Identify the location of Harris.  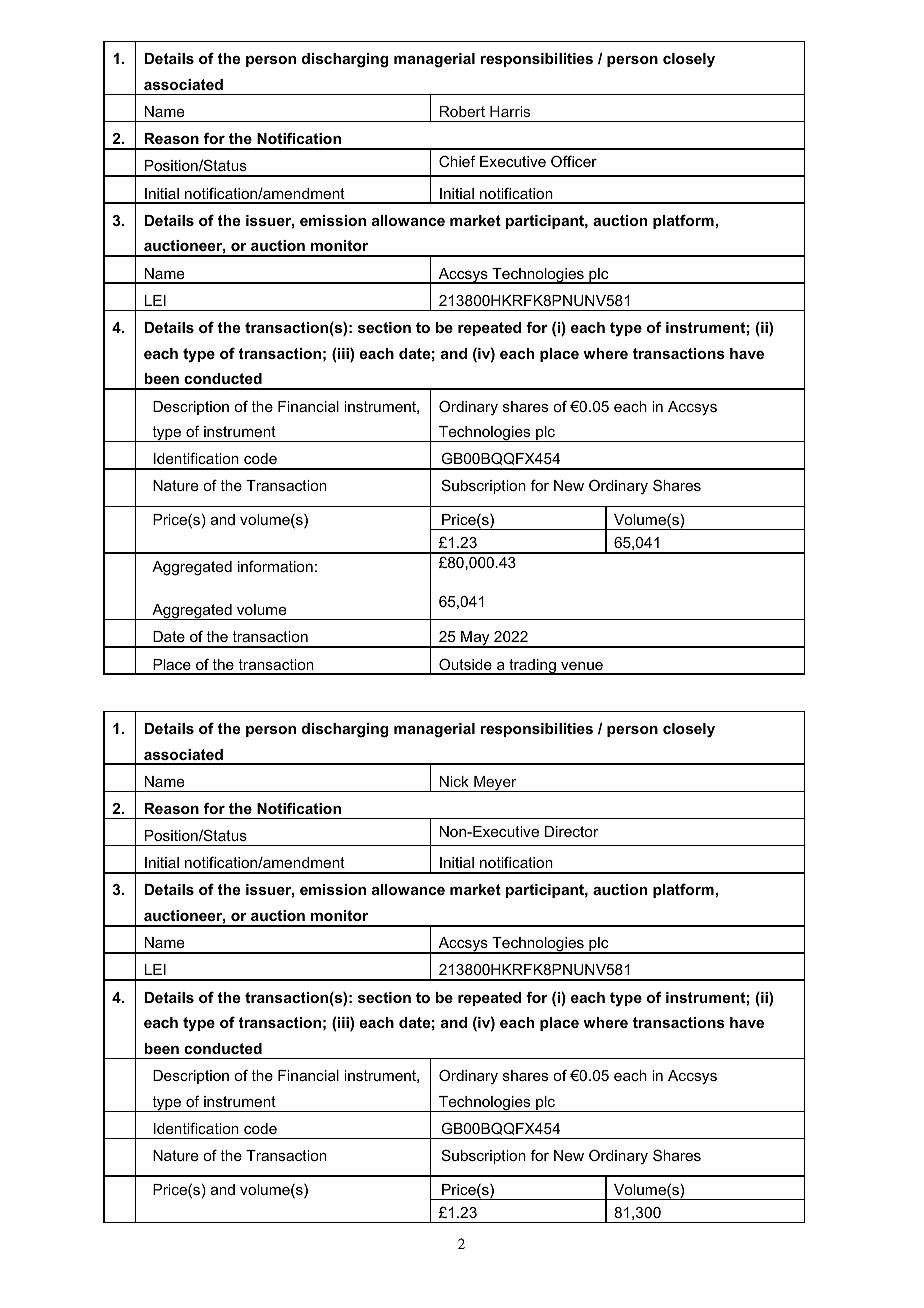
(510, 111).
